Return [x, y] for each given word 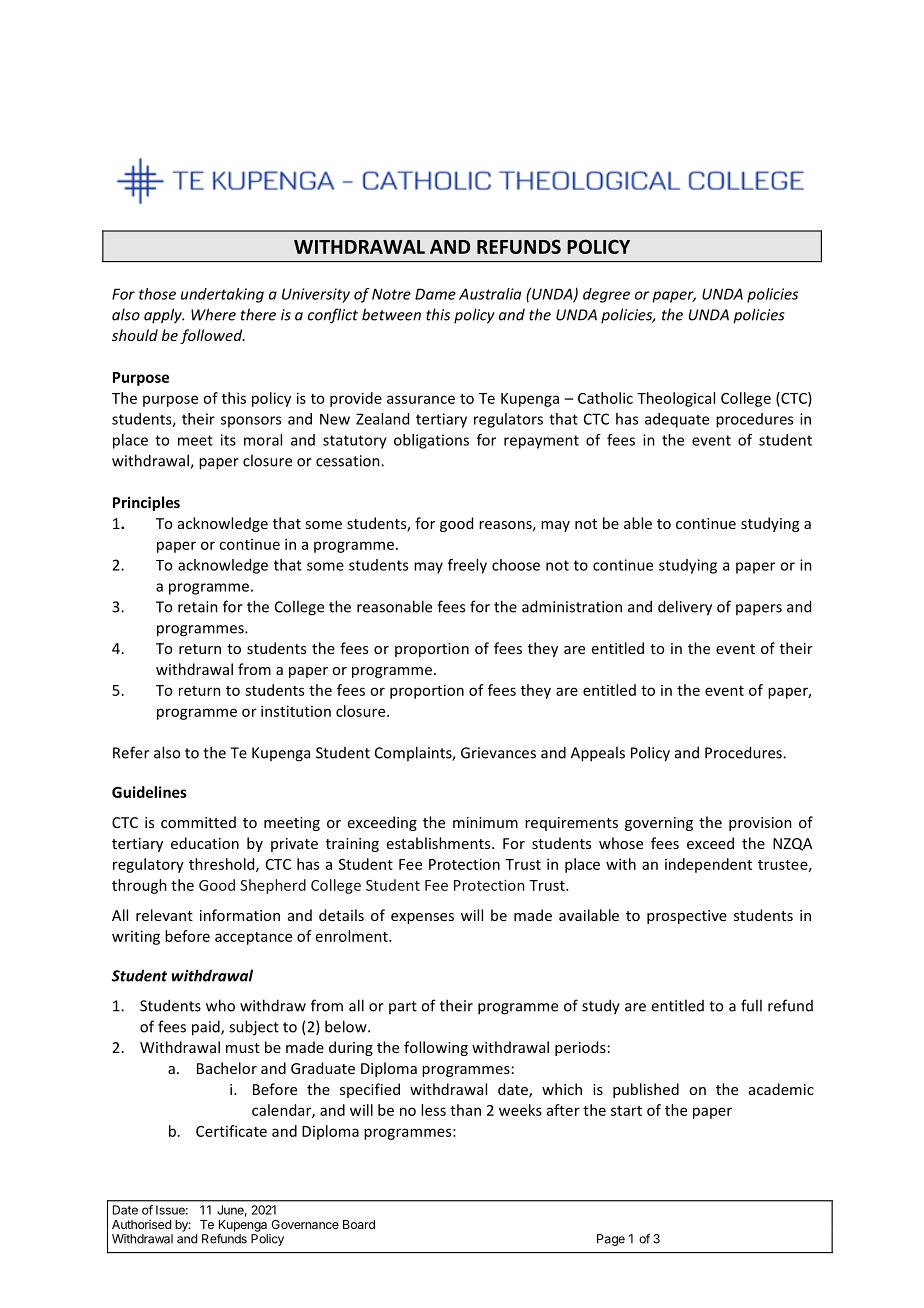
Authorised [141, 1224]
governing [659, 824]
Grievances [498, 753]
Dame [435, 294]
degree [606, 295]
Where [213, 314]
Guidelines [149, 792]
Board [359, 1224]
